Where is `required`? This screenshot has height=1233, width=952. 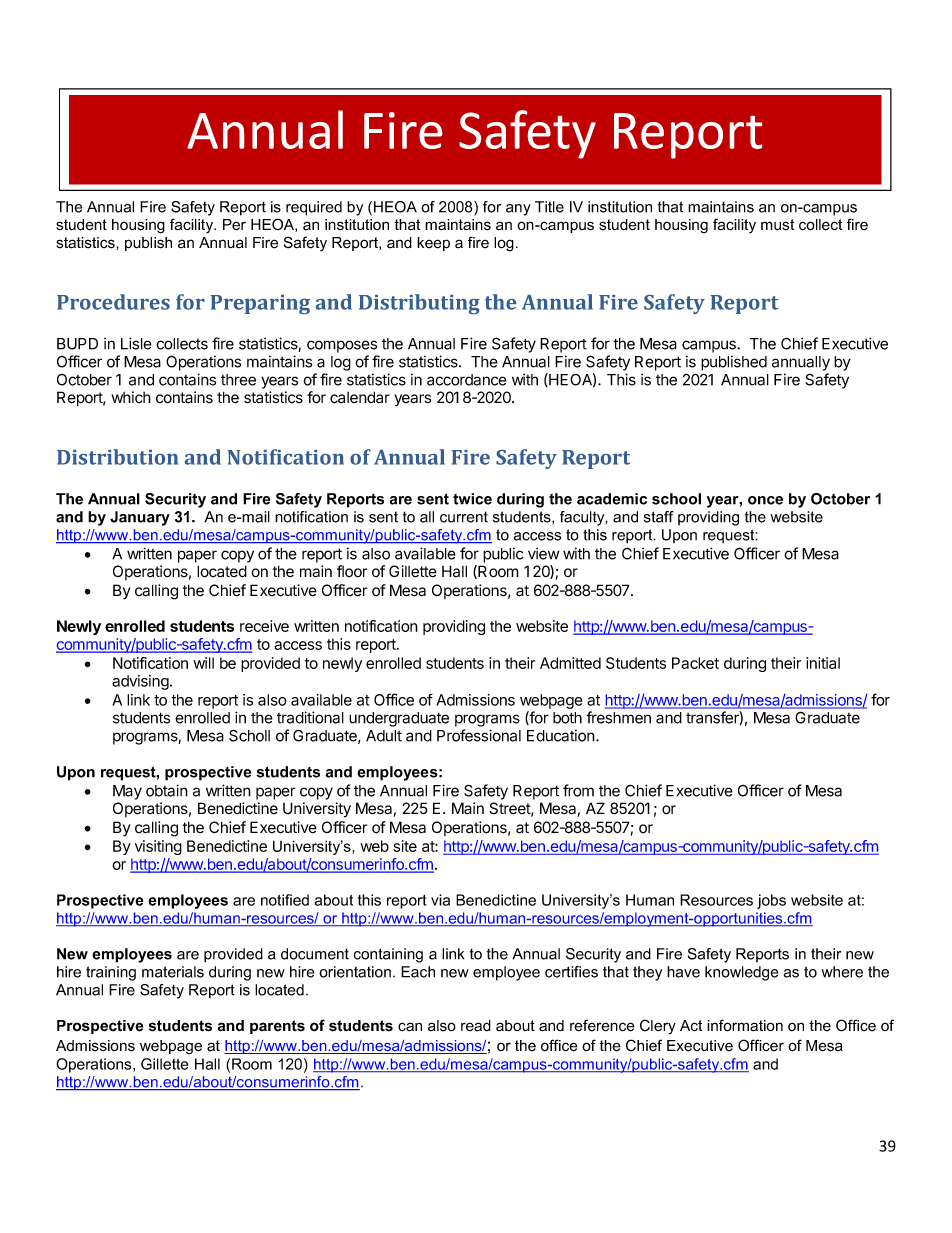
required is located at coordinates (314, 208).
